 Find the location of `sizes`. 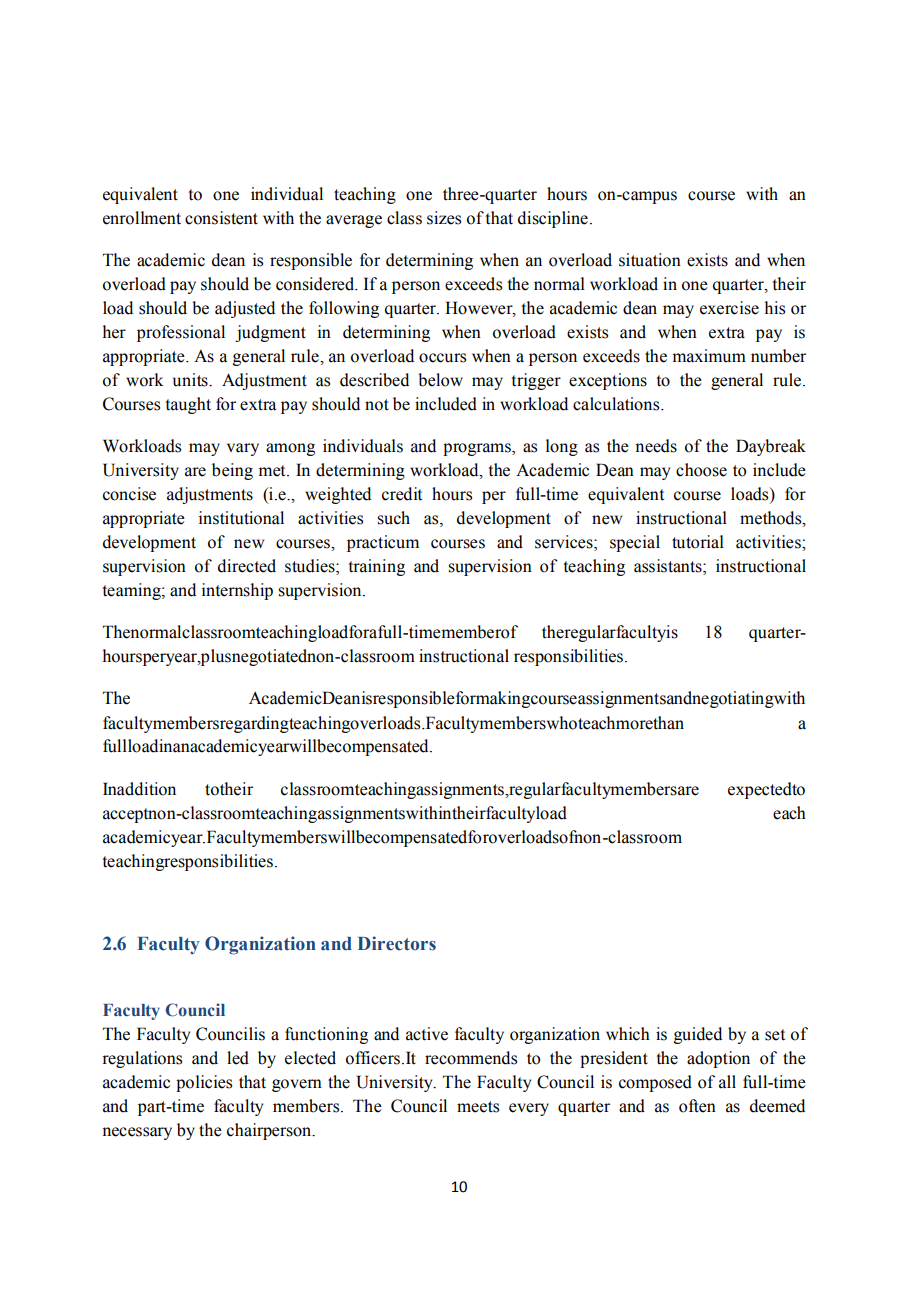

sizes is located at coordinates (444, 218).
